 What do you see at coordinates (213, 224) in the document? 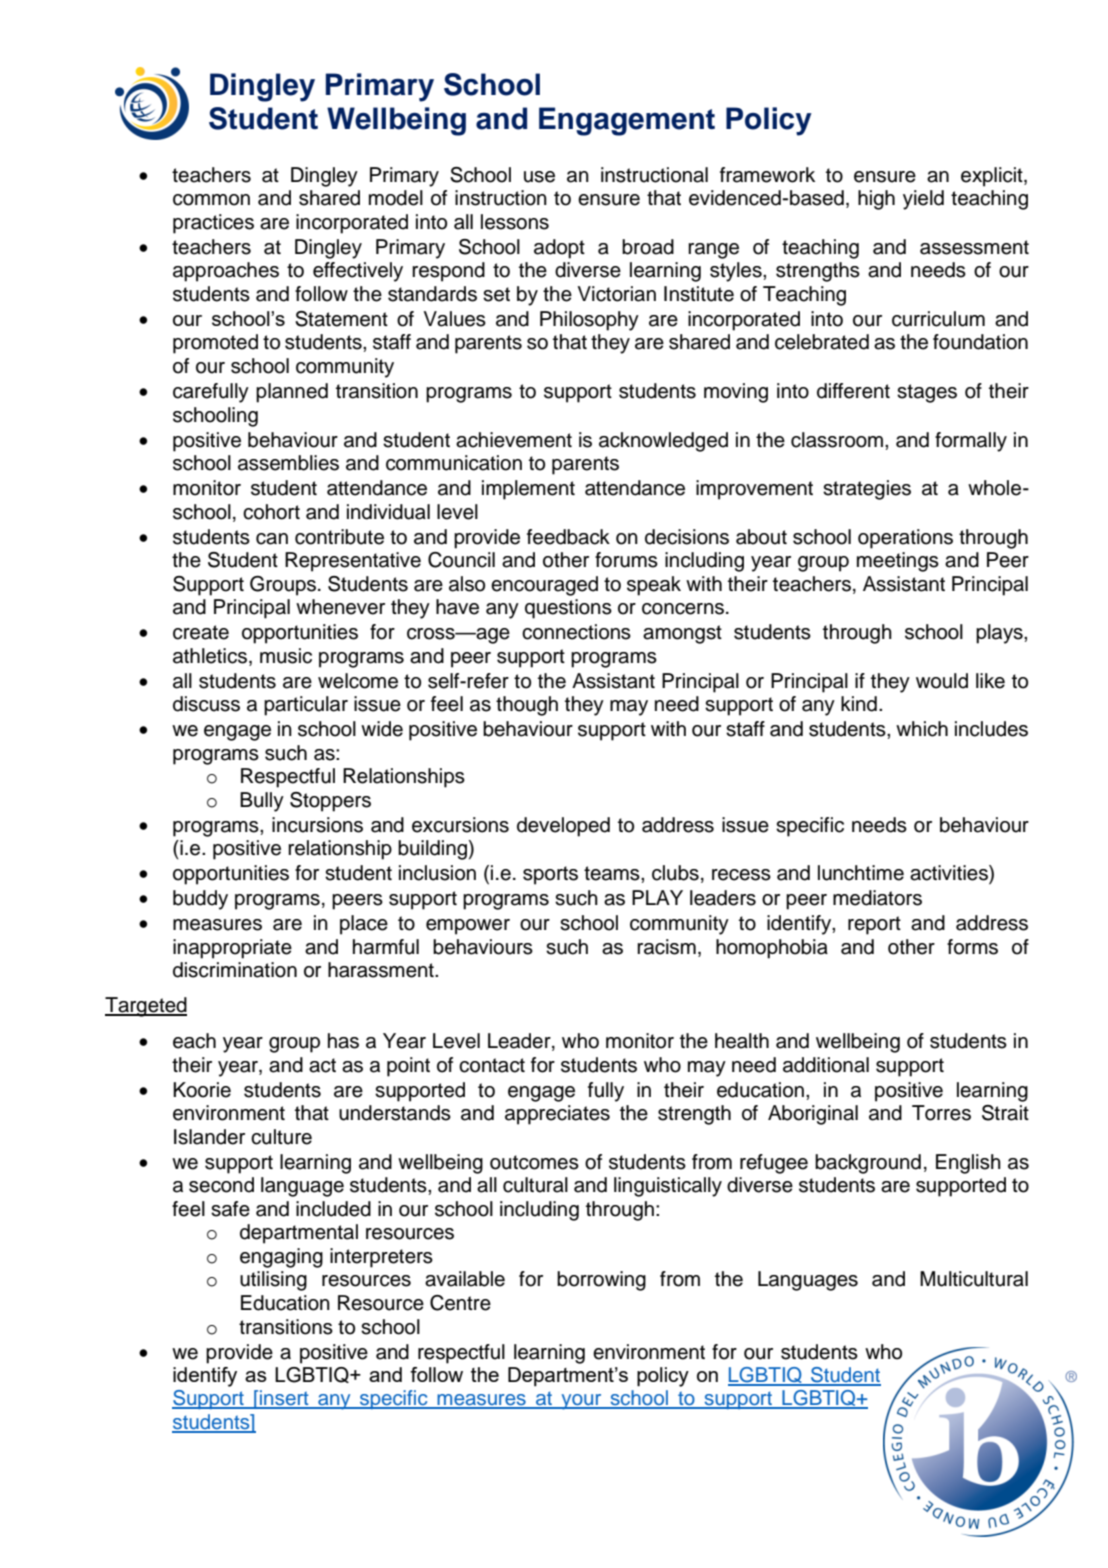
I see `practices` at bounding box center [213, 224].
